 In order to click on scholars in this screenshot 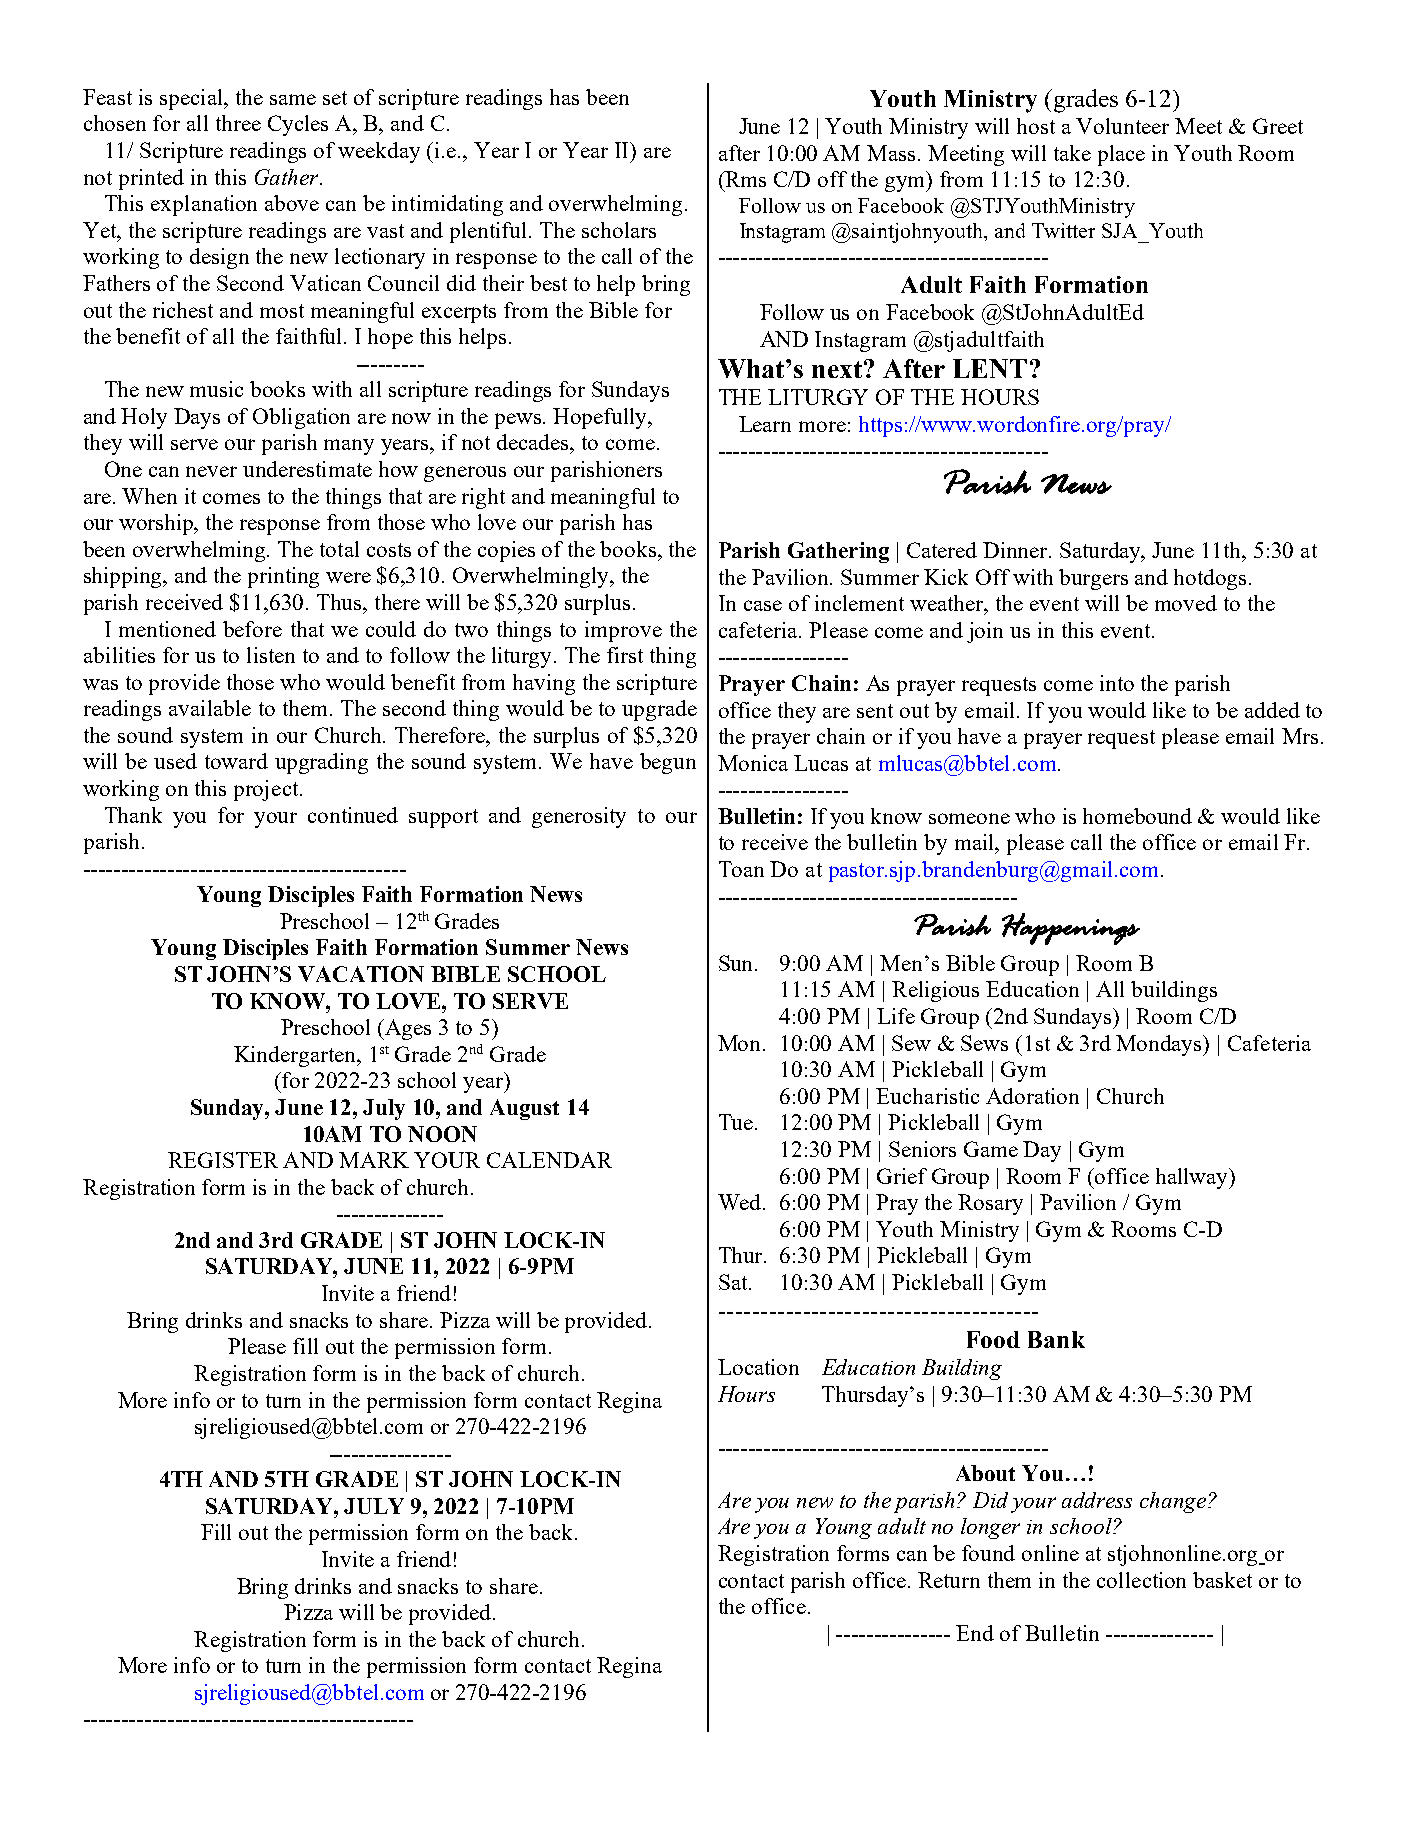, I will do `click(619, 230)`.
